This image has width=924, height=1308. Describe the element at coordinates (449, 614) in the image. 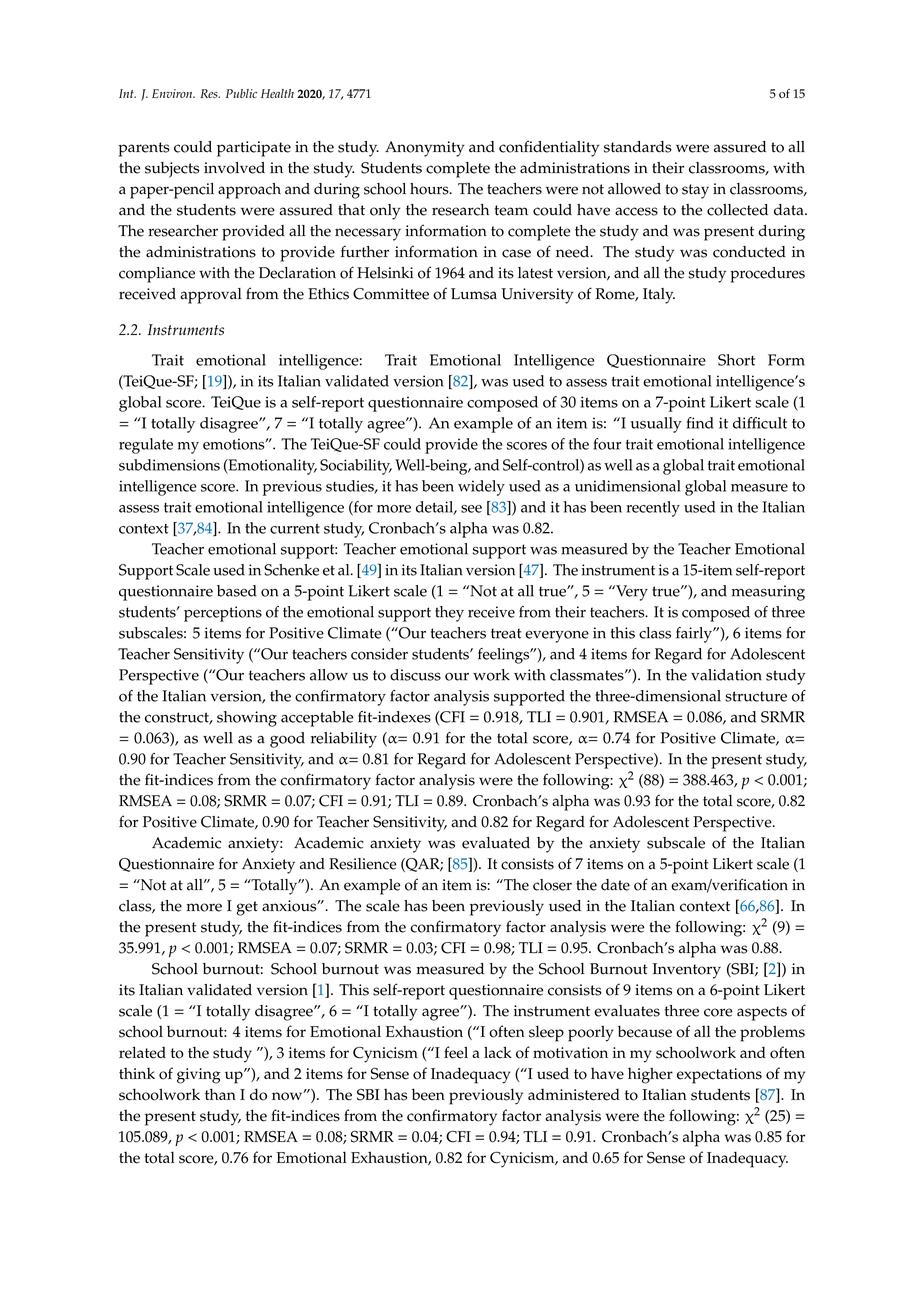

I see `they` at that location.
